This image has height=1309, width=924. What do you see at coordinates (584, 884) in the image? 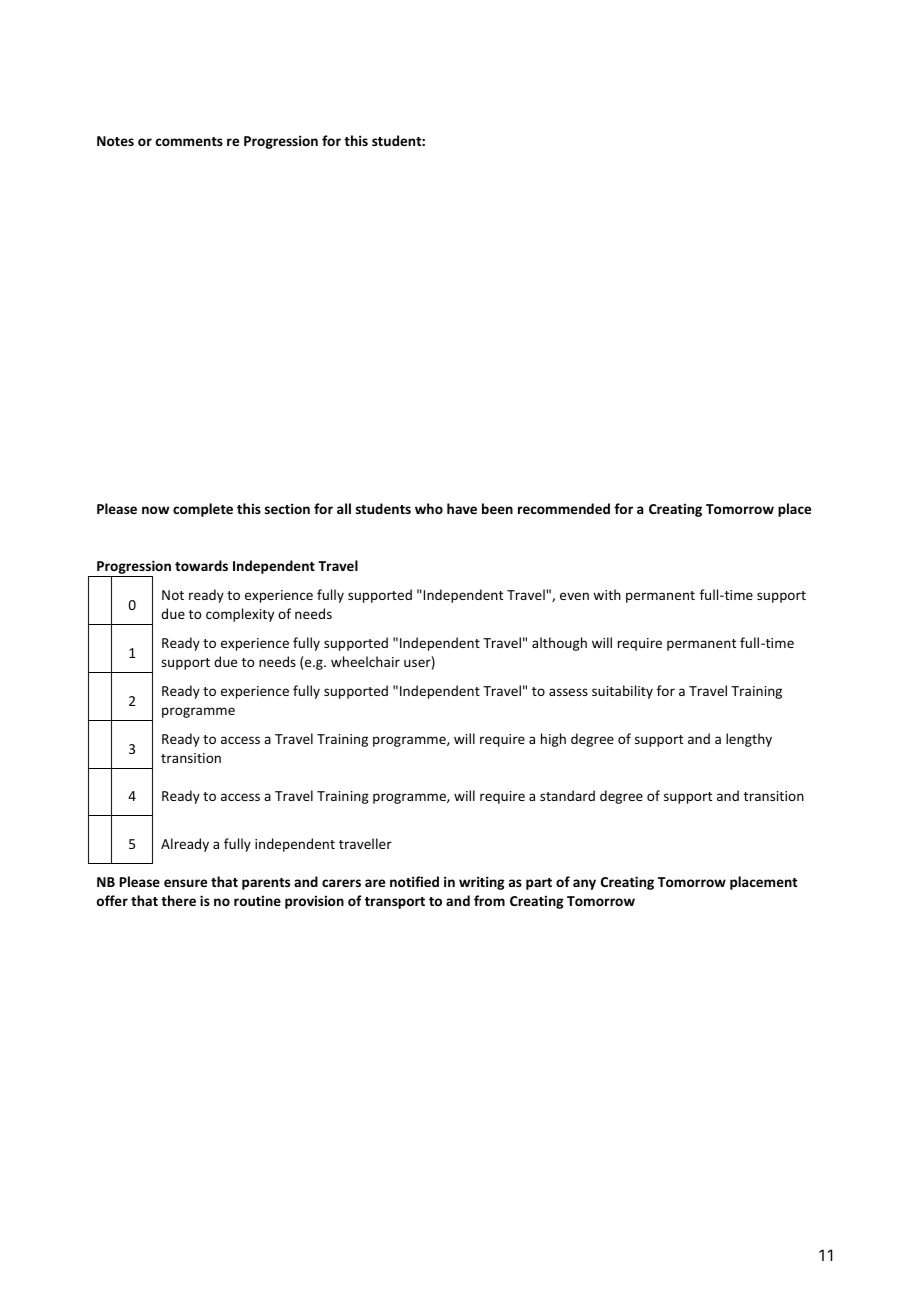
I see `any` at bounding box center [584, 884].
